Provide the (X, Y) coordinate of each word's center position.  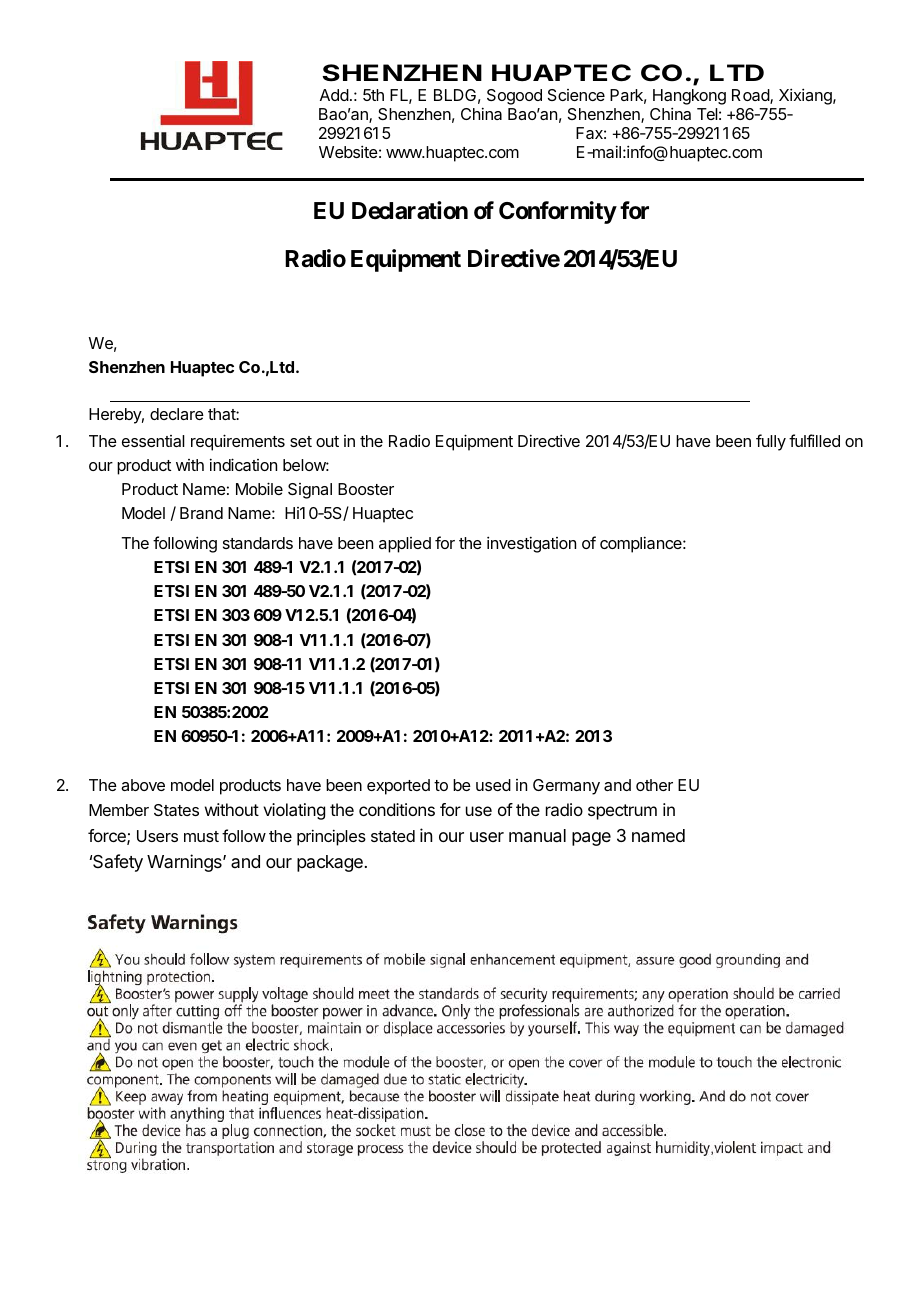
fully (771, 442)
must (201, 836)
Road (751, 96)
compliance (642, 544)
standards (258, 543)
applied (405, 545)
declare (177, 414)
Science (576, 95)
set (301, 441)
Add (334, 95)
